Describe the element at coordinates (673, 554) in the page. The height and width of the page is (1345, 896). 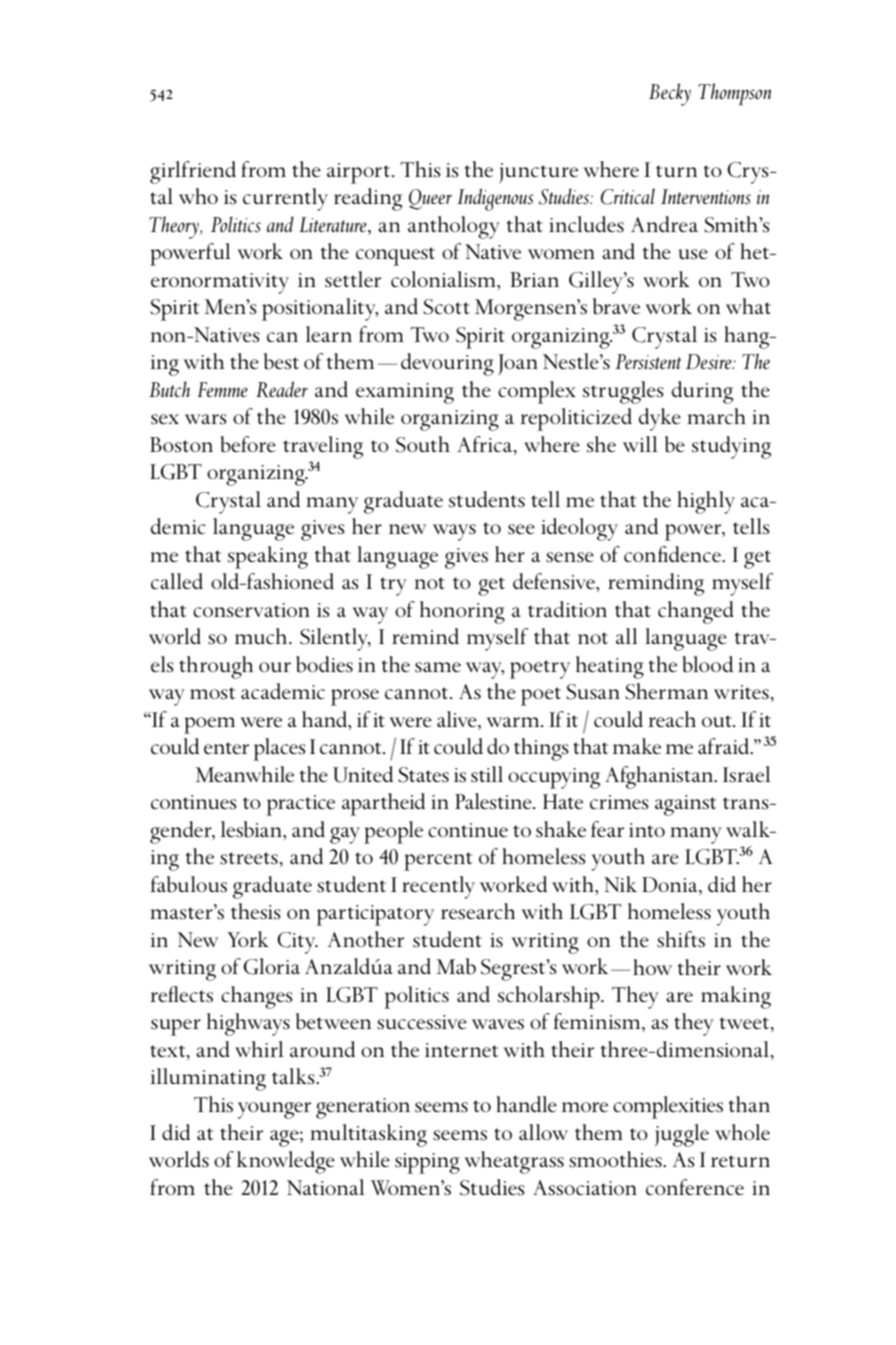
I see `confidence` at that location.
